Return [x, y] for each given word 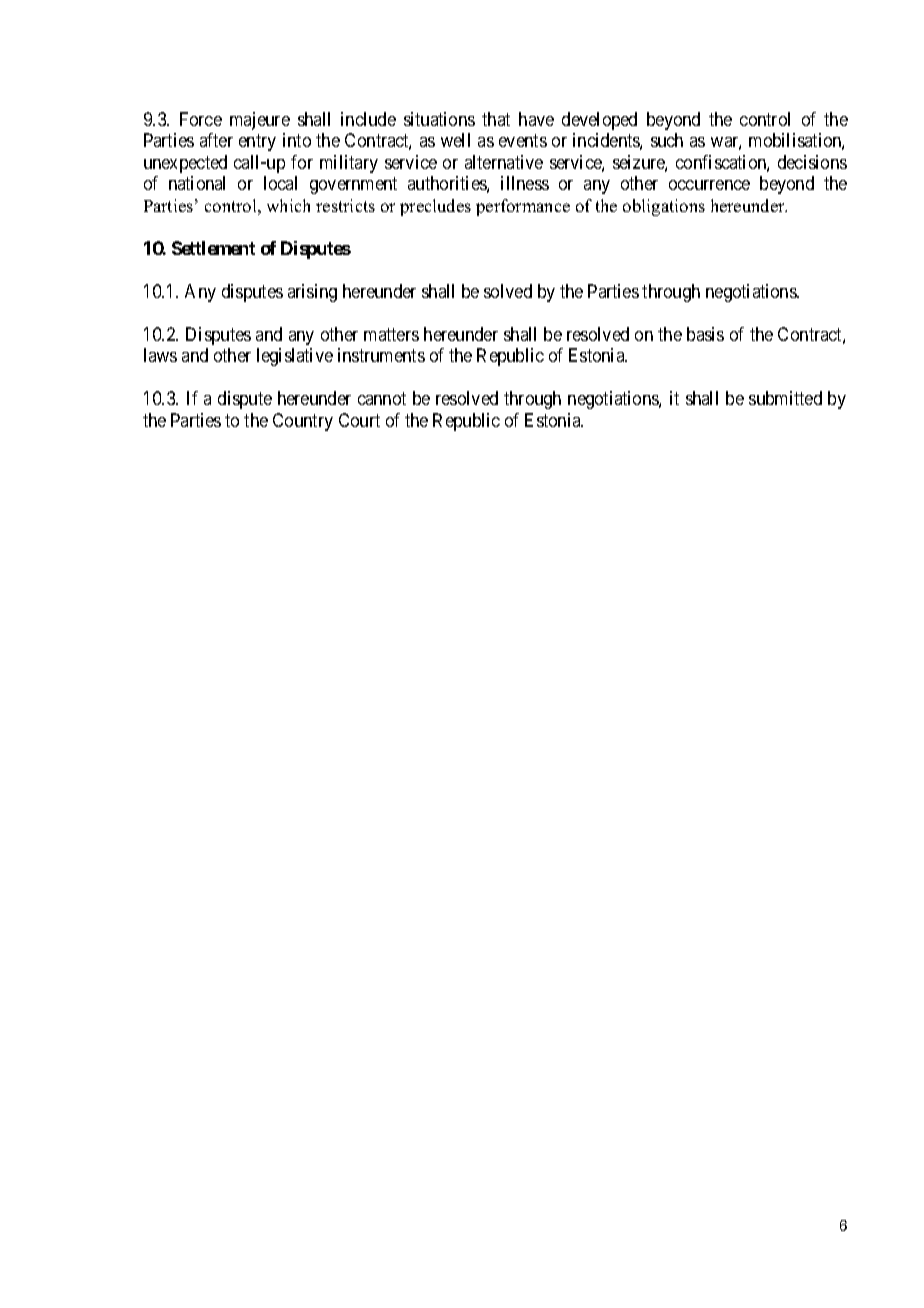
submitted [785, 398]
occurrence [709, 185]
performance [523, 207]
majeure [260, 121]
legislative [295, 357]
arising [312, 293]
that [496, 119]
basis [705, 334]
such [667, 140]
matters [391, 334]
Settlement [213, 248]
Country [303, 422]
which [288, 205]
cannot [382, 398]
